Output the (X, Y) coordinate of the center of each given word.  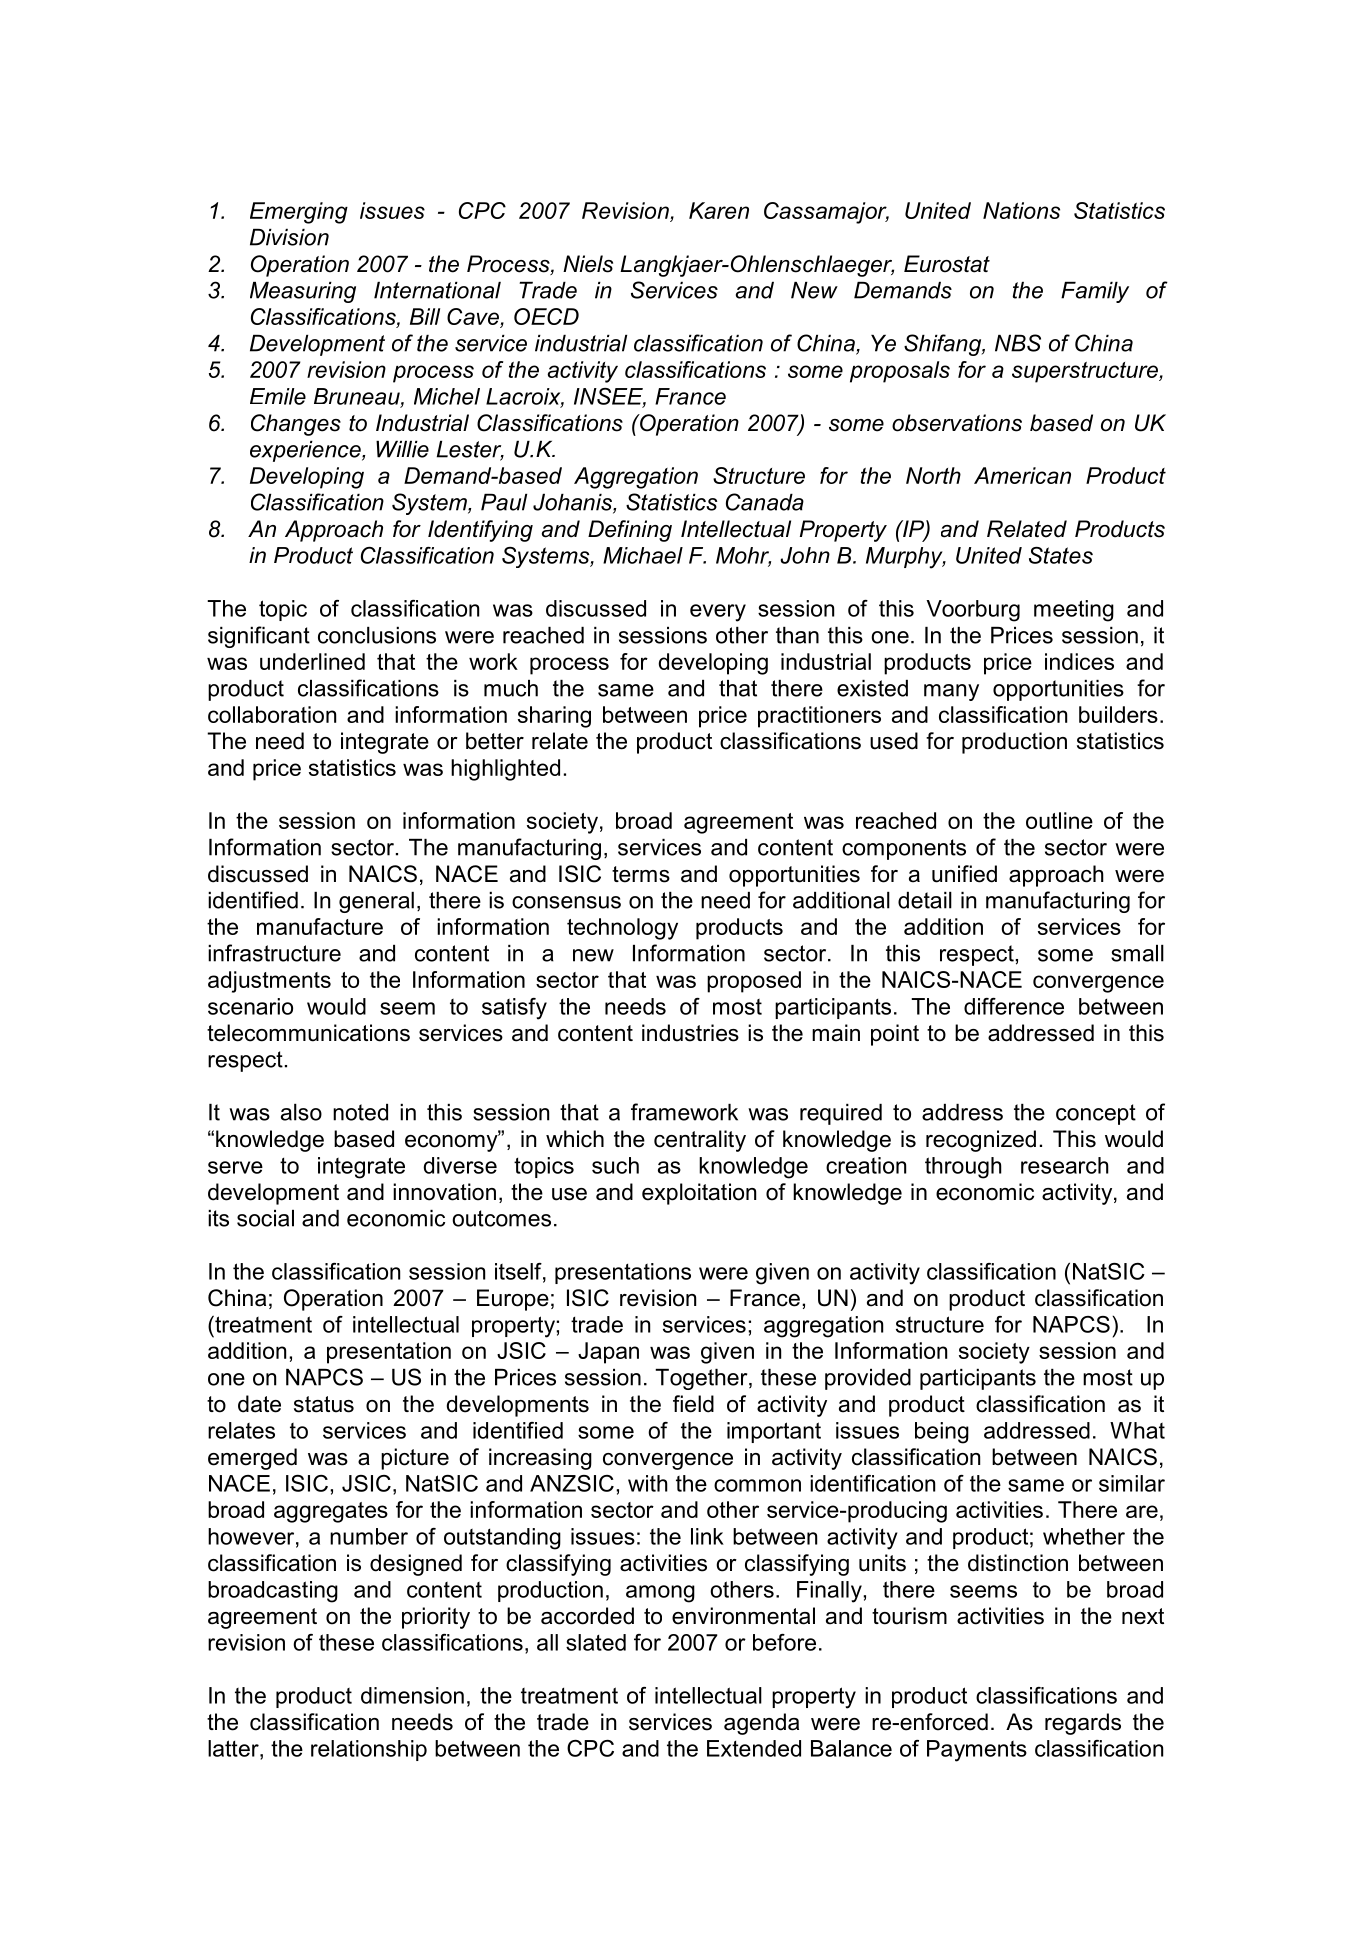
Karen (719, 210)
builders (1118, 714)
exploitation (699, 1194)
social (265, 1218)
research (1065, 1165)
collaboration (272, 714)
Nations (1021, 210)
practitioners (819, 717)
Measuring (303, 292)
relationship (369, 1750)
